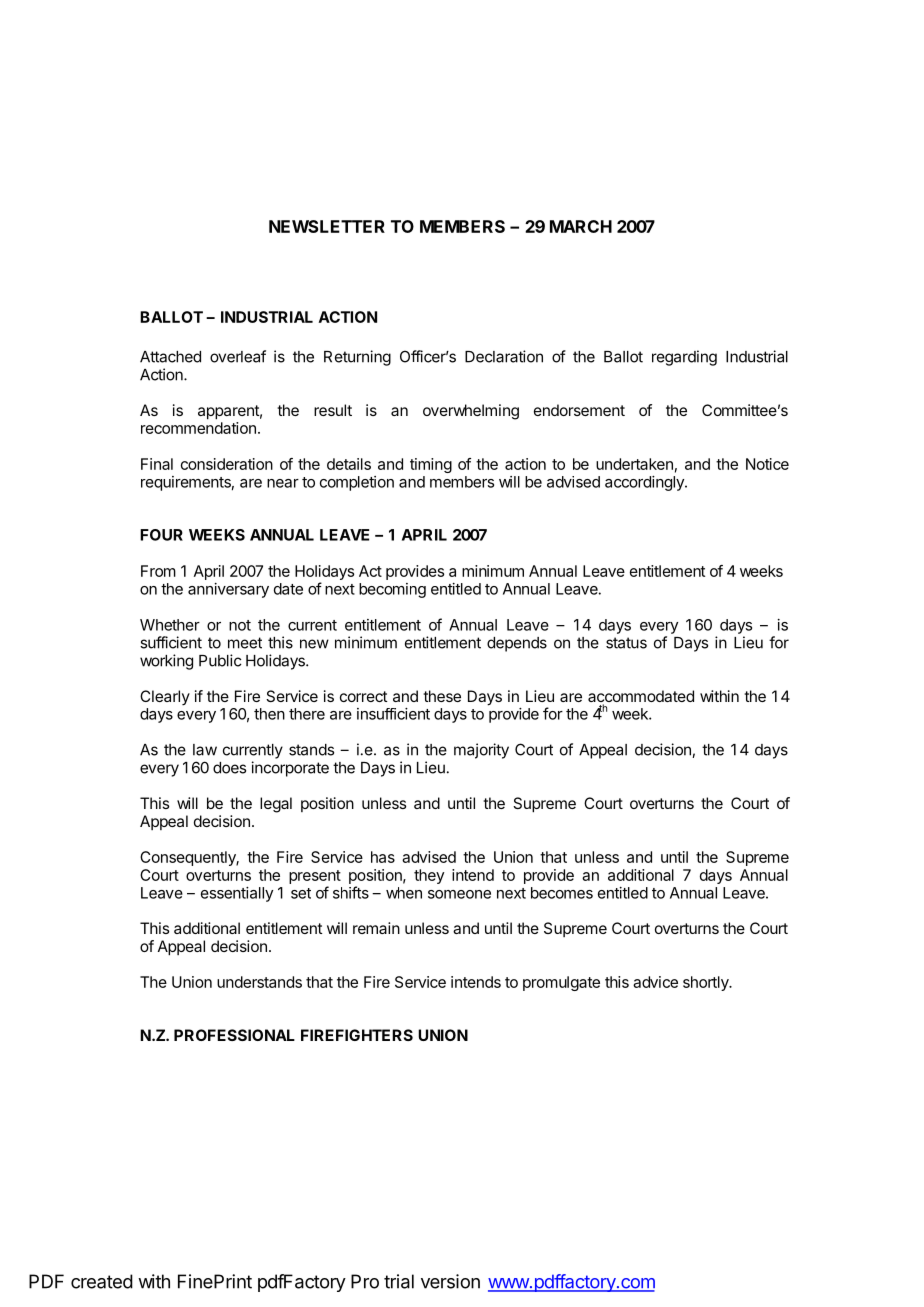 This image has height=1307, width=924. Describe the element at coordinates (707, 983) in the image. I see `shortly` at that location.
